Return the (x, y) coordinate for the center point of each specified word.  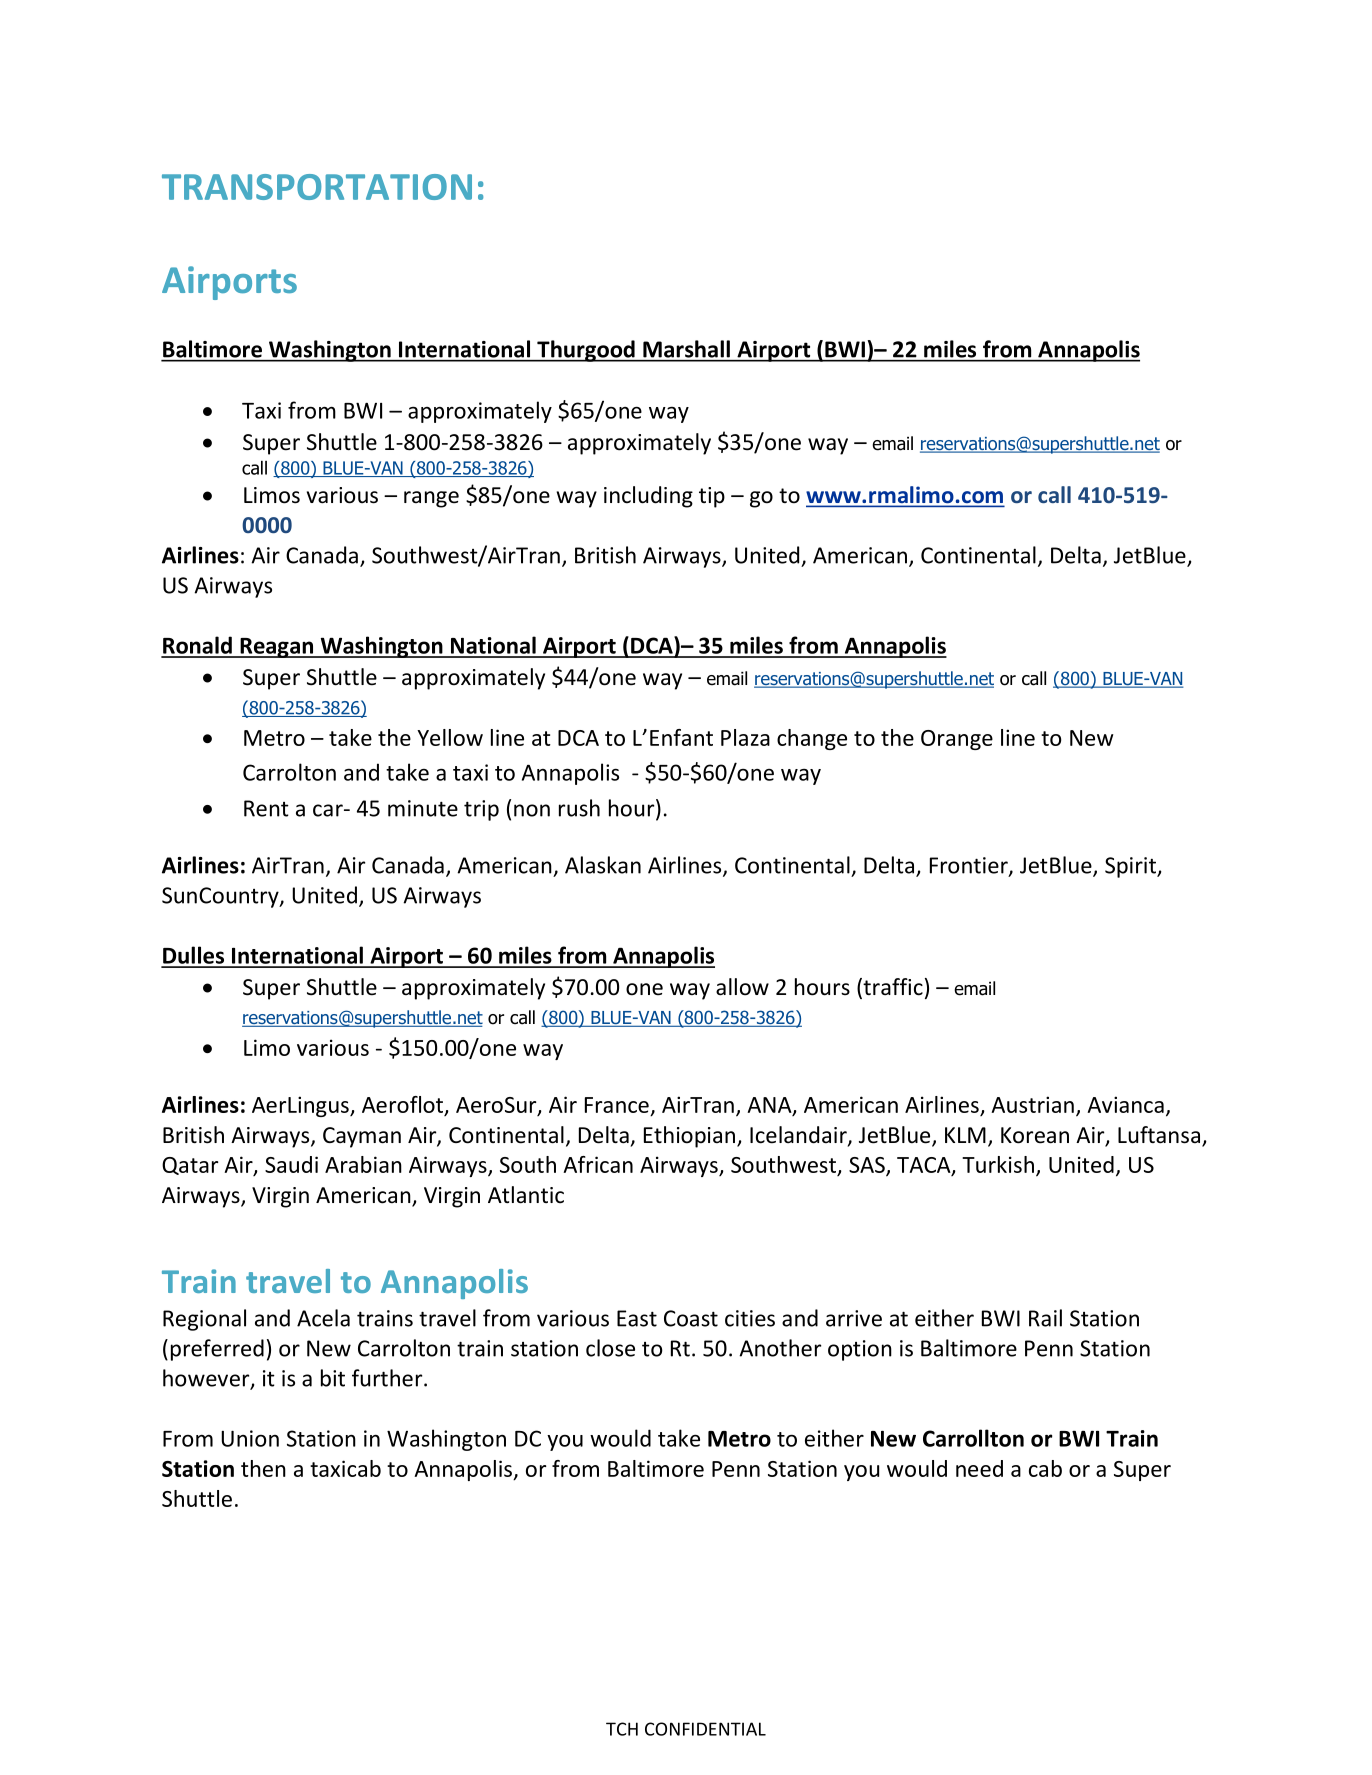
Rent (266, 808)
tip (712, 497)
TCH (622, 1729)
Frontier (970, 866)
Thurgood (586, 351)
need (979, 1468)
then (263, 1468)
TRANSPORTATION (317, 187)
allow (742, 987)
